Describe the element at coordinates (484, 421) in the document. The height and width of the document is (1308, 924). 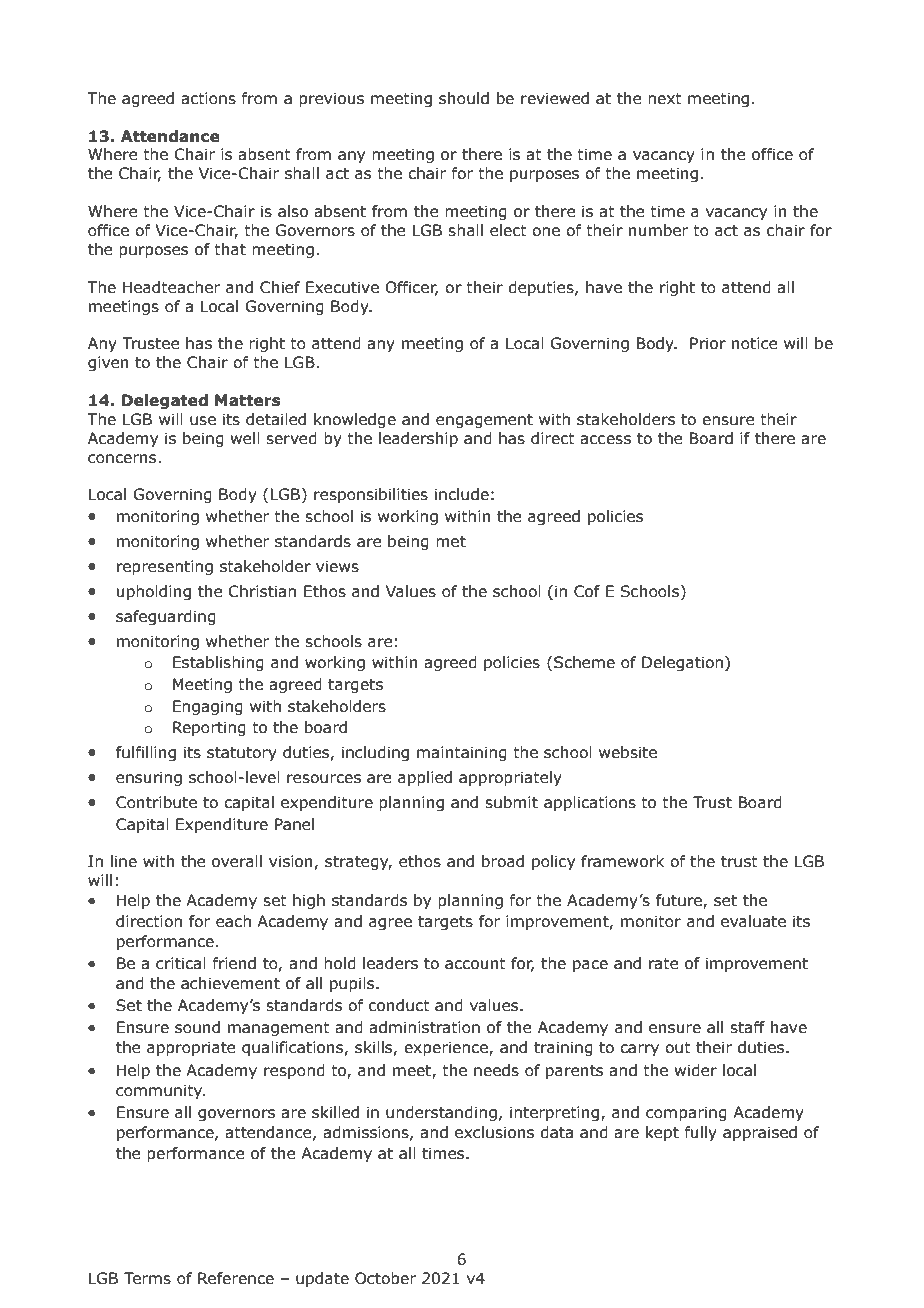
I see `engagement` at that location.
